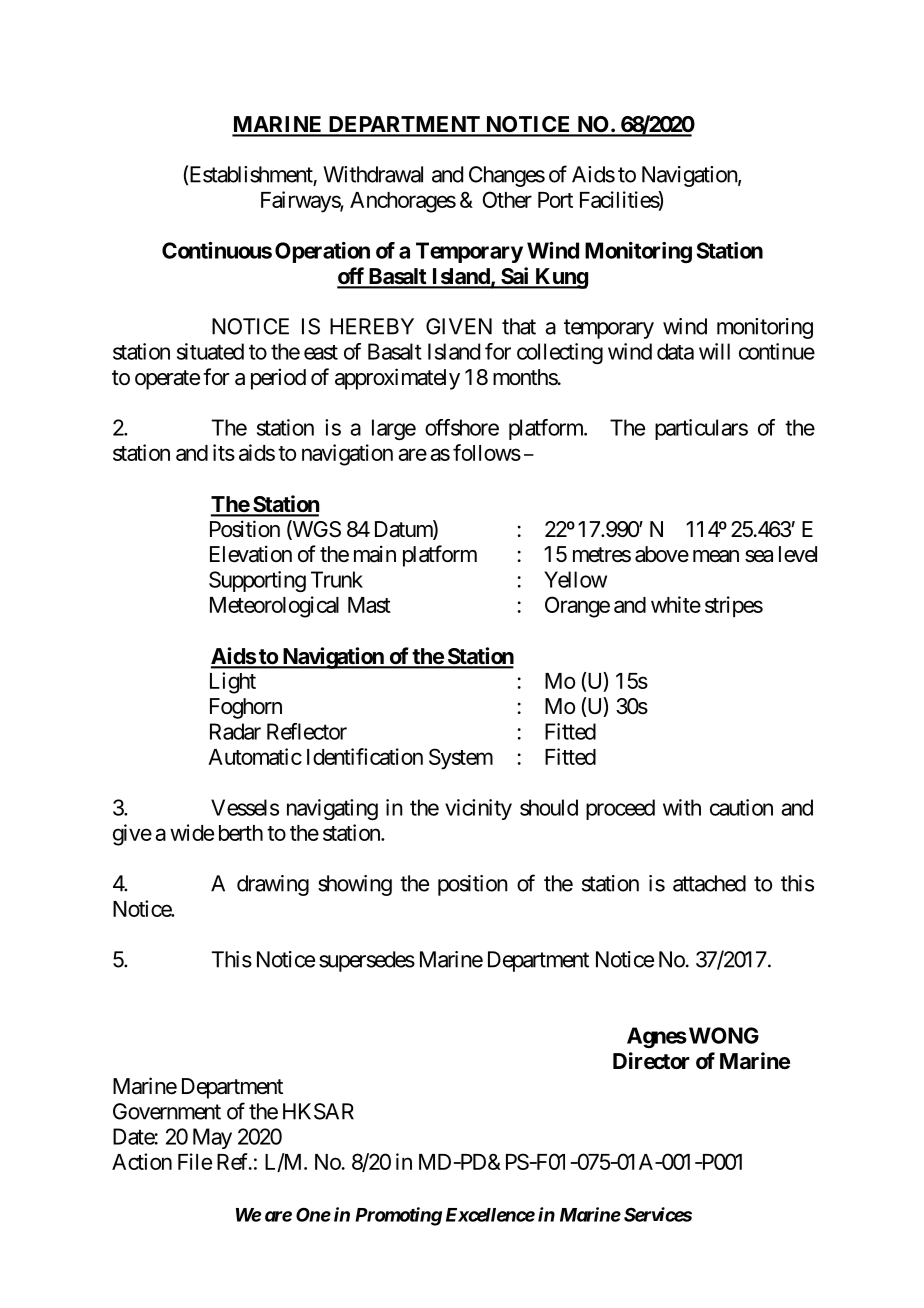 The height and width of the page is (1308, 924). I want to click on will, so click(714, 351).
